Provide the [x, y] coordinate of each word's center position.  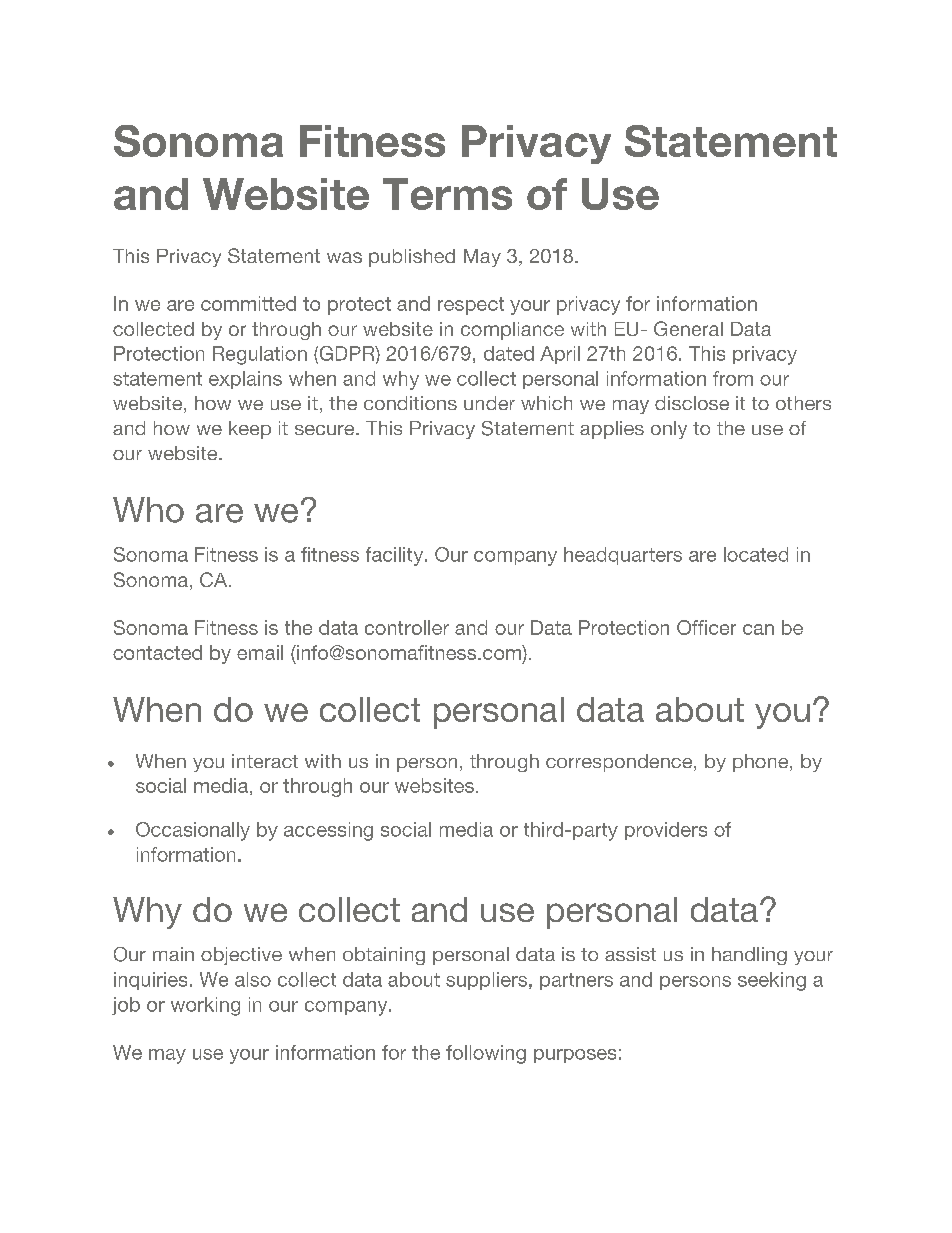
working [205, 1006]
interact [265, 761]
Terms [447, 194]
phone [760, 763]
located [756, 554]
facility [396, 556]
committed [248, 303]
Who [148, 510]
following [486, 1054]
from [733, 378]
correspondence [620, 763]
